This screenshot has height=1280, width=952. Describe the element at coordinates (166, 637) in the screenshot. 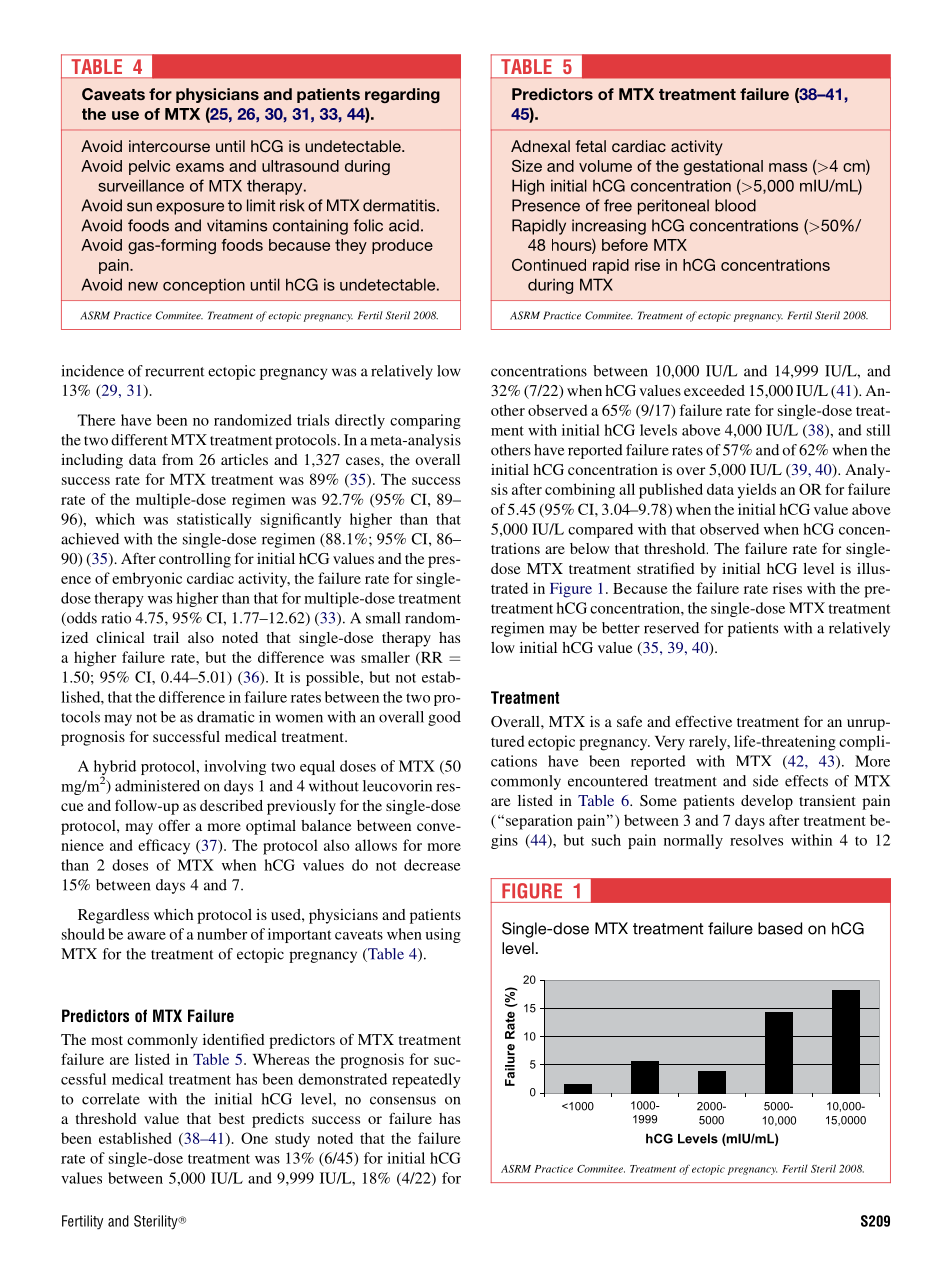

I see `trail` at that location.
